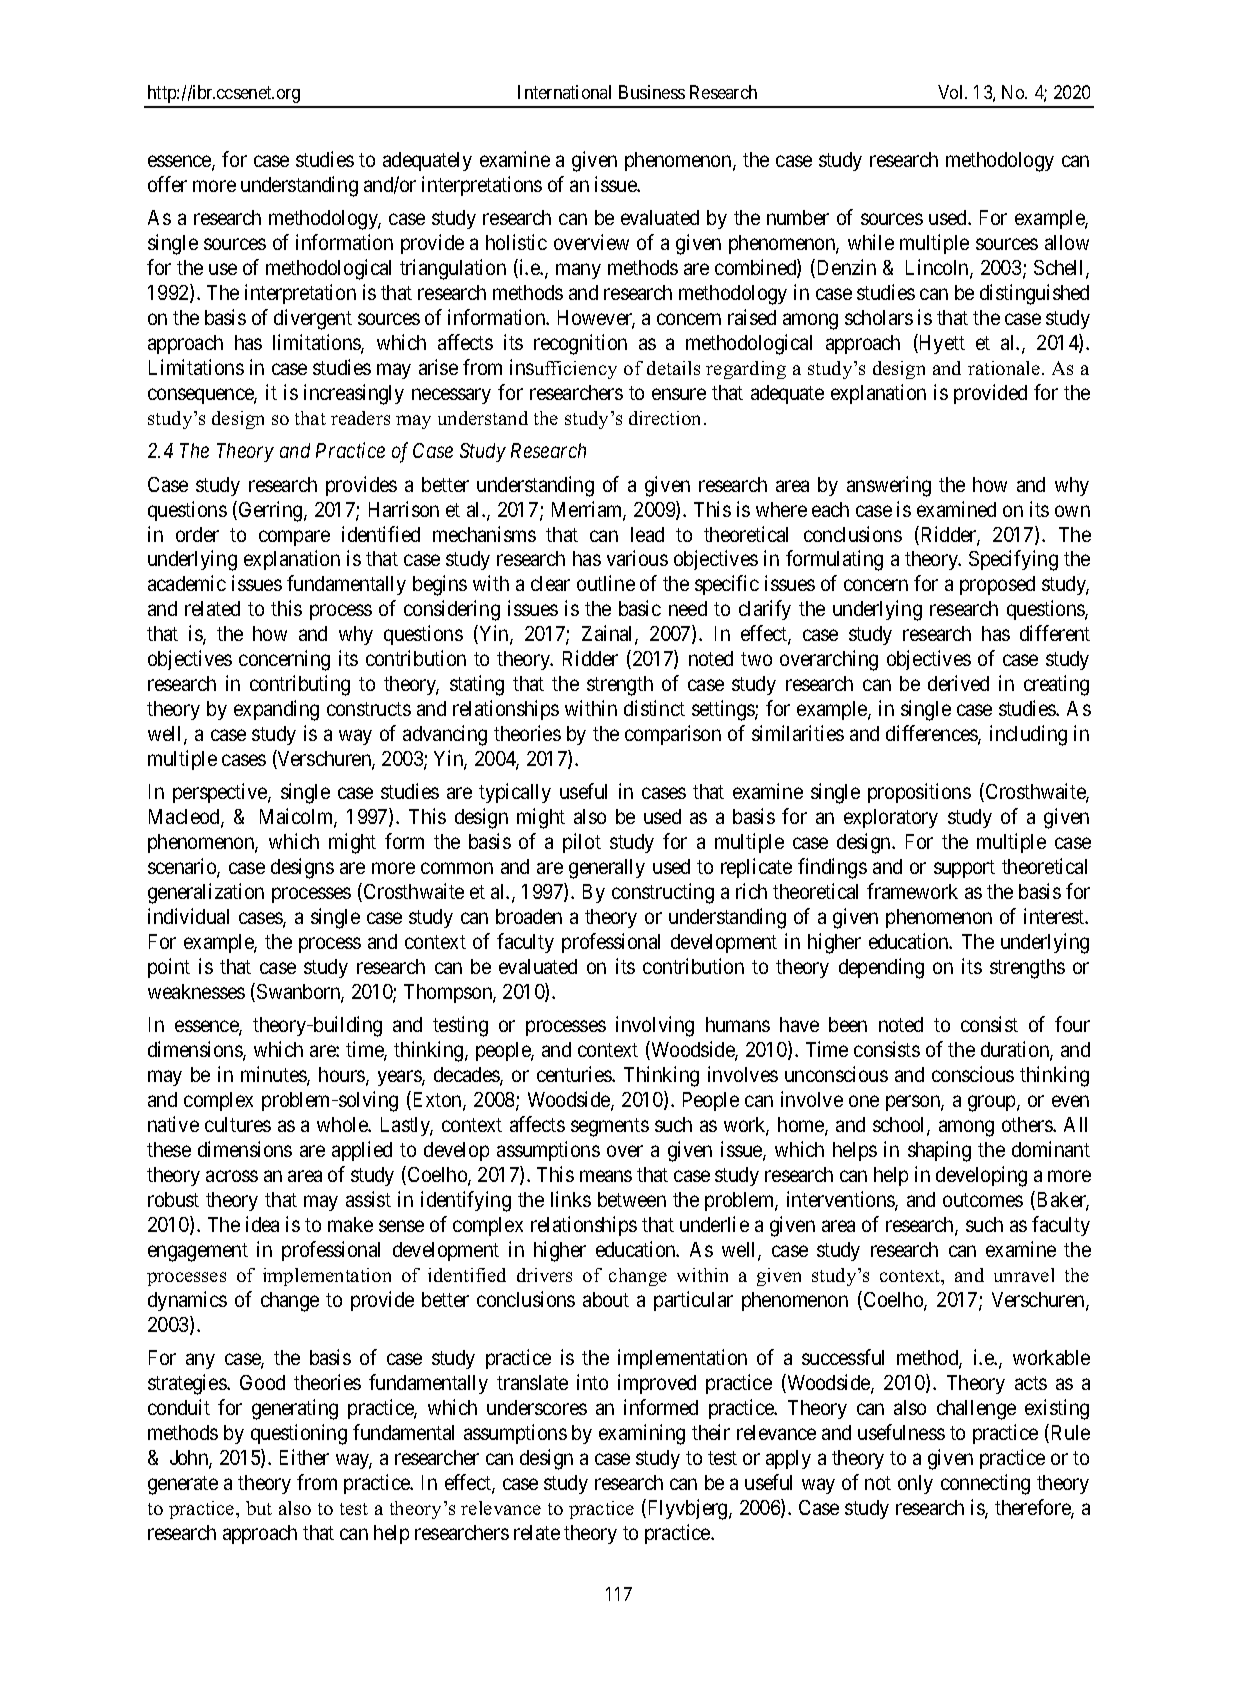 Image resolution: width=1238 pixels, height=1681 pixels. Describe the element at coordinates (221, 793) in the page. I see `perspective` at that location.
